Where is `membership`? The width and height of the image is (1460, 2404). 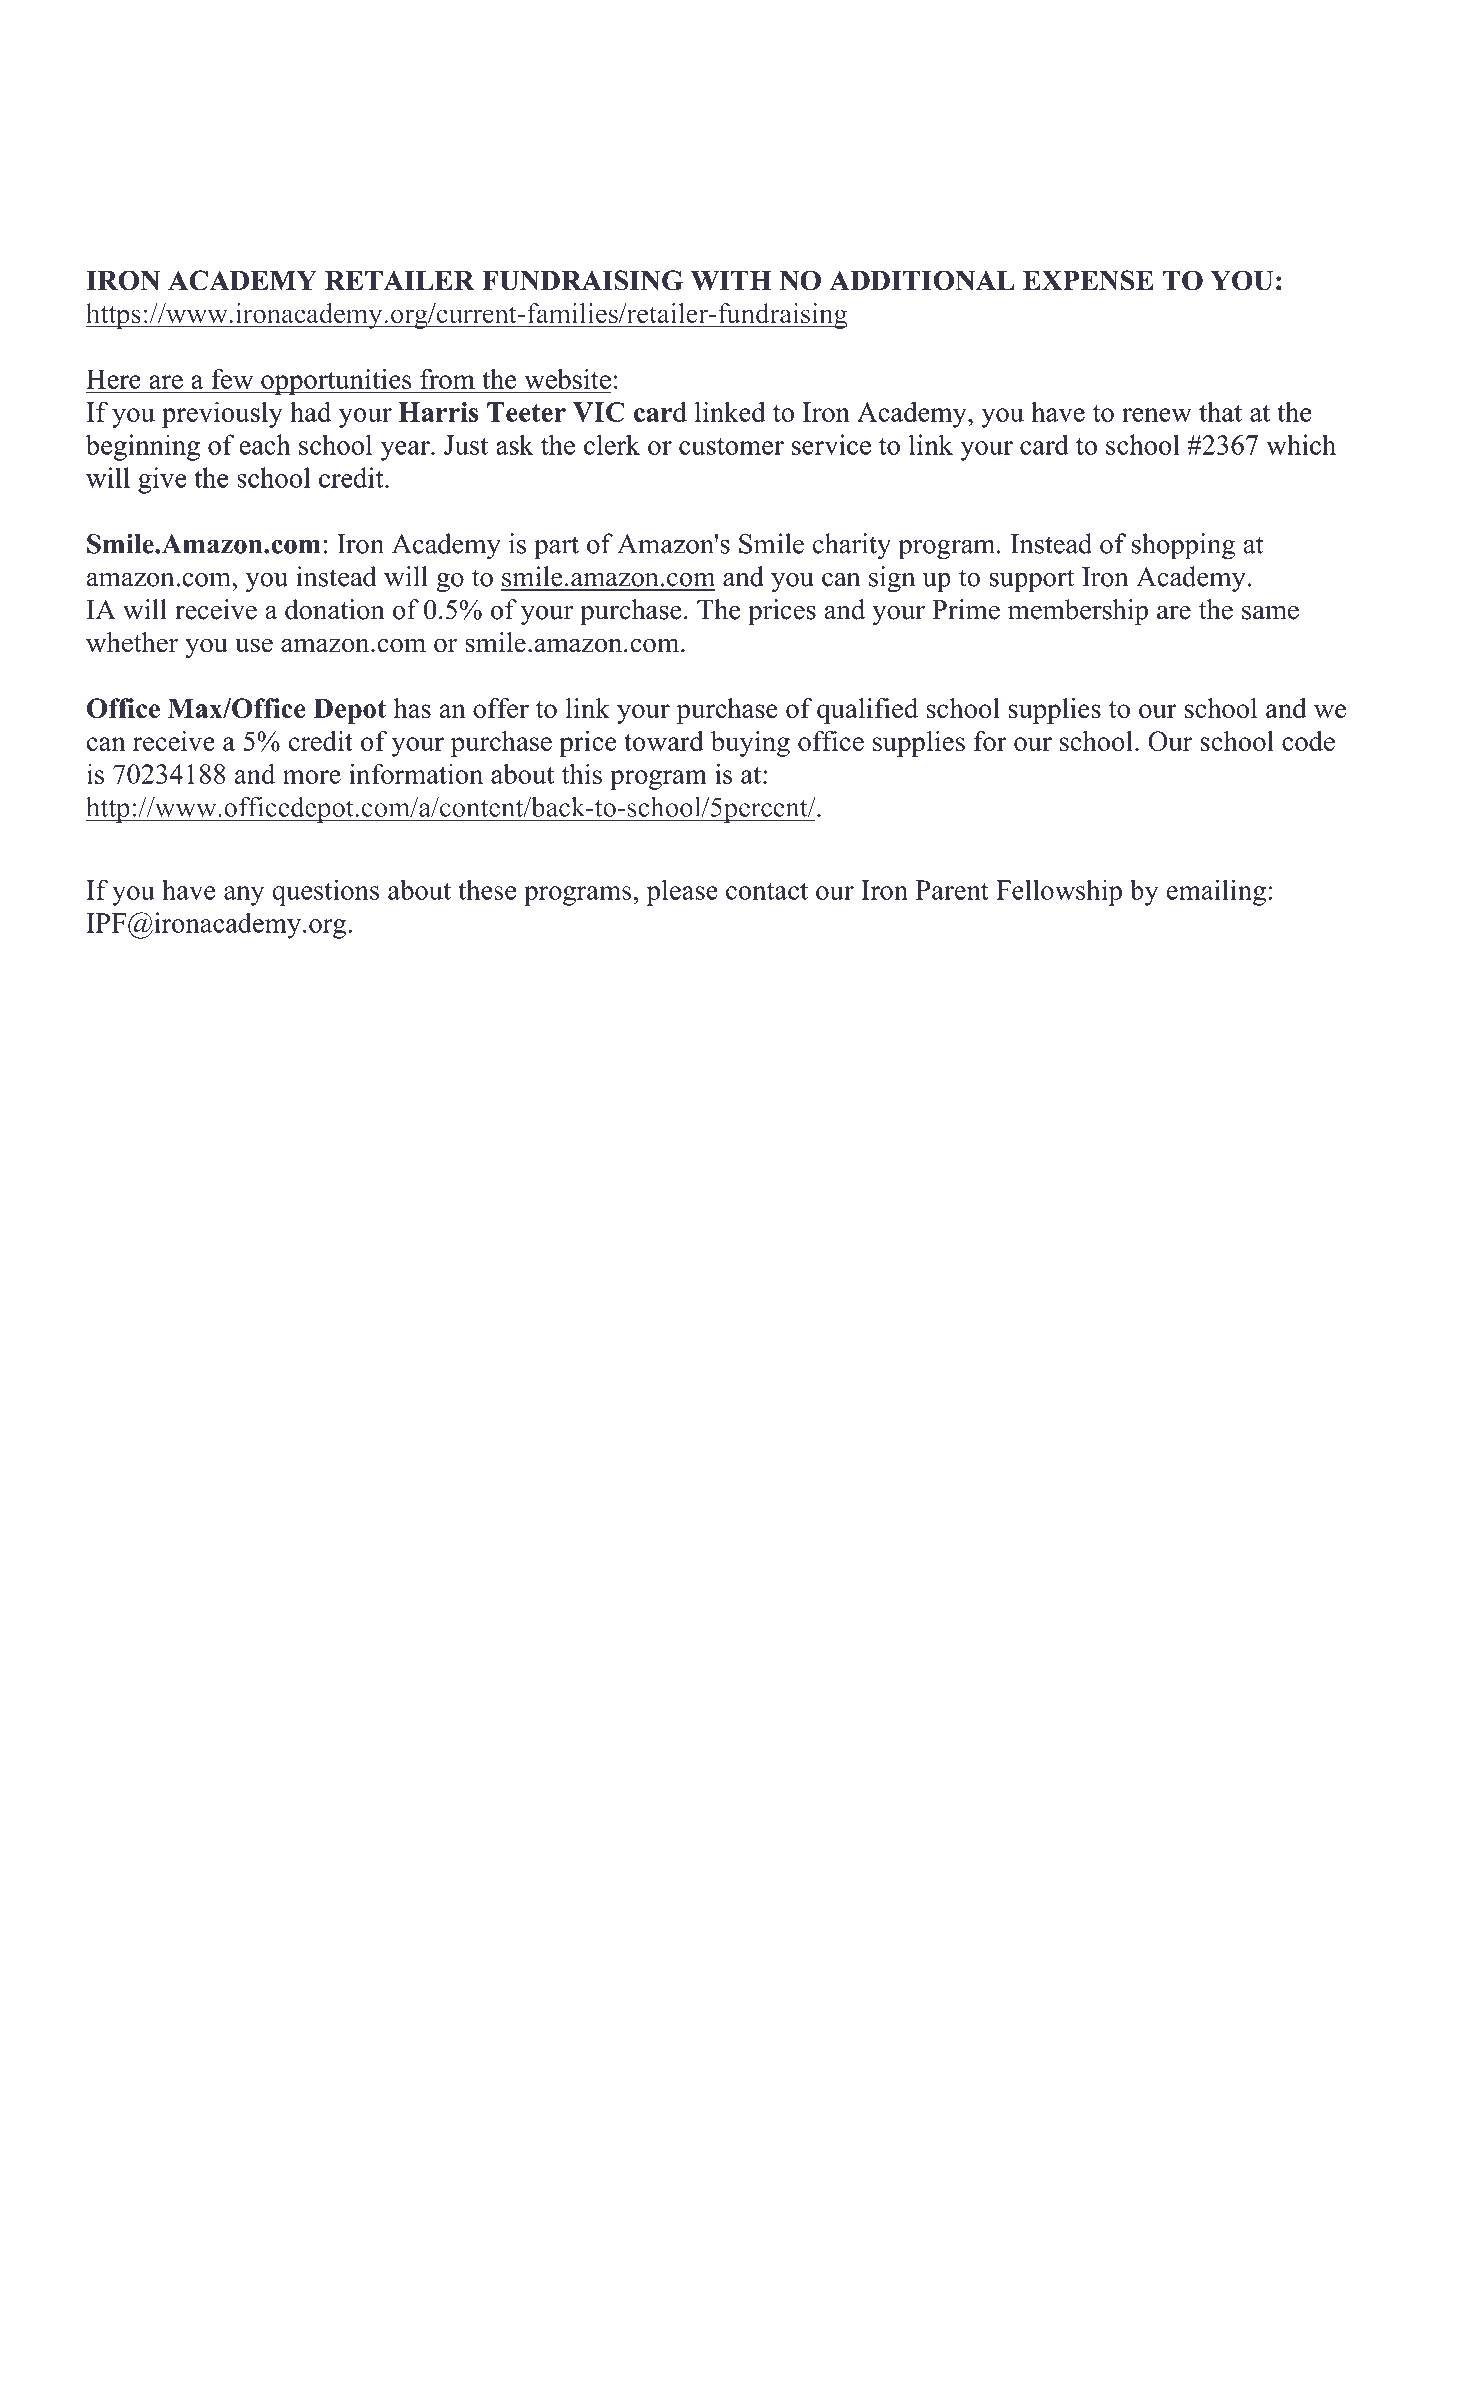
membership is located at coordinates (1078, 612).
